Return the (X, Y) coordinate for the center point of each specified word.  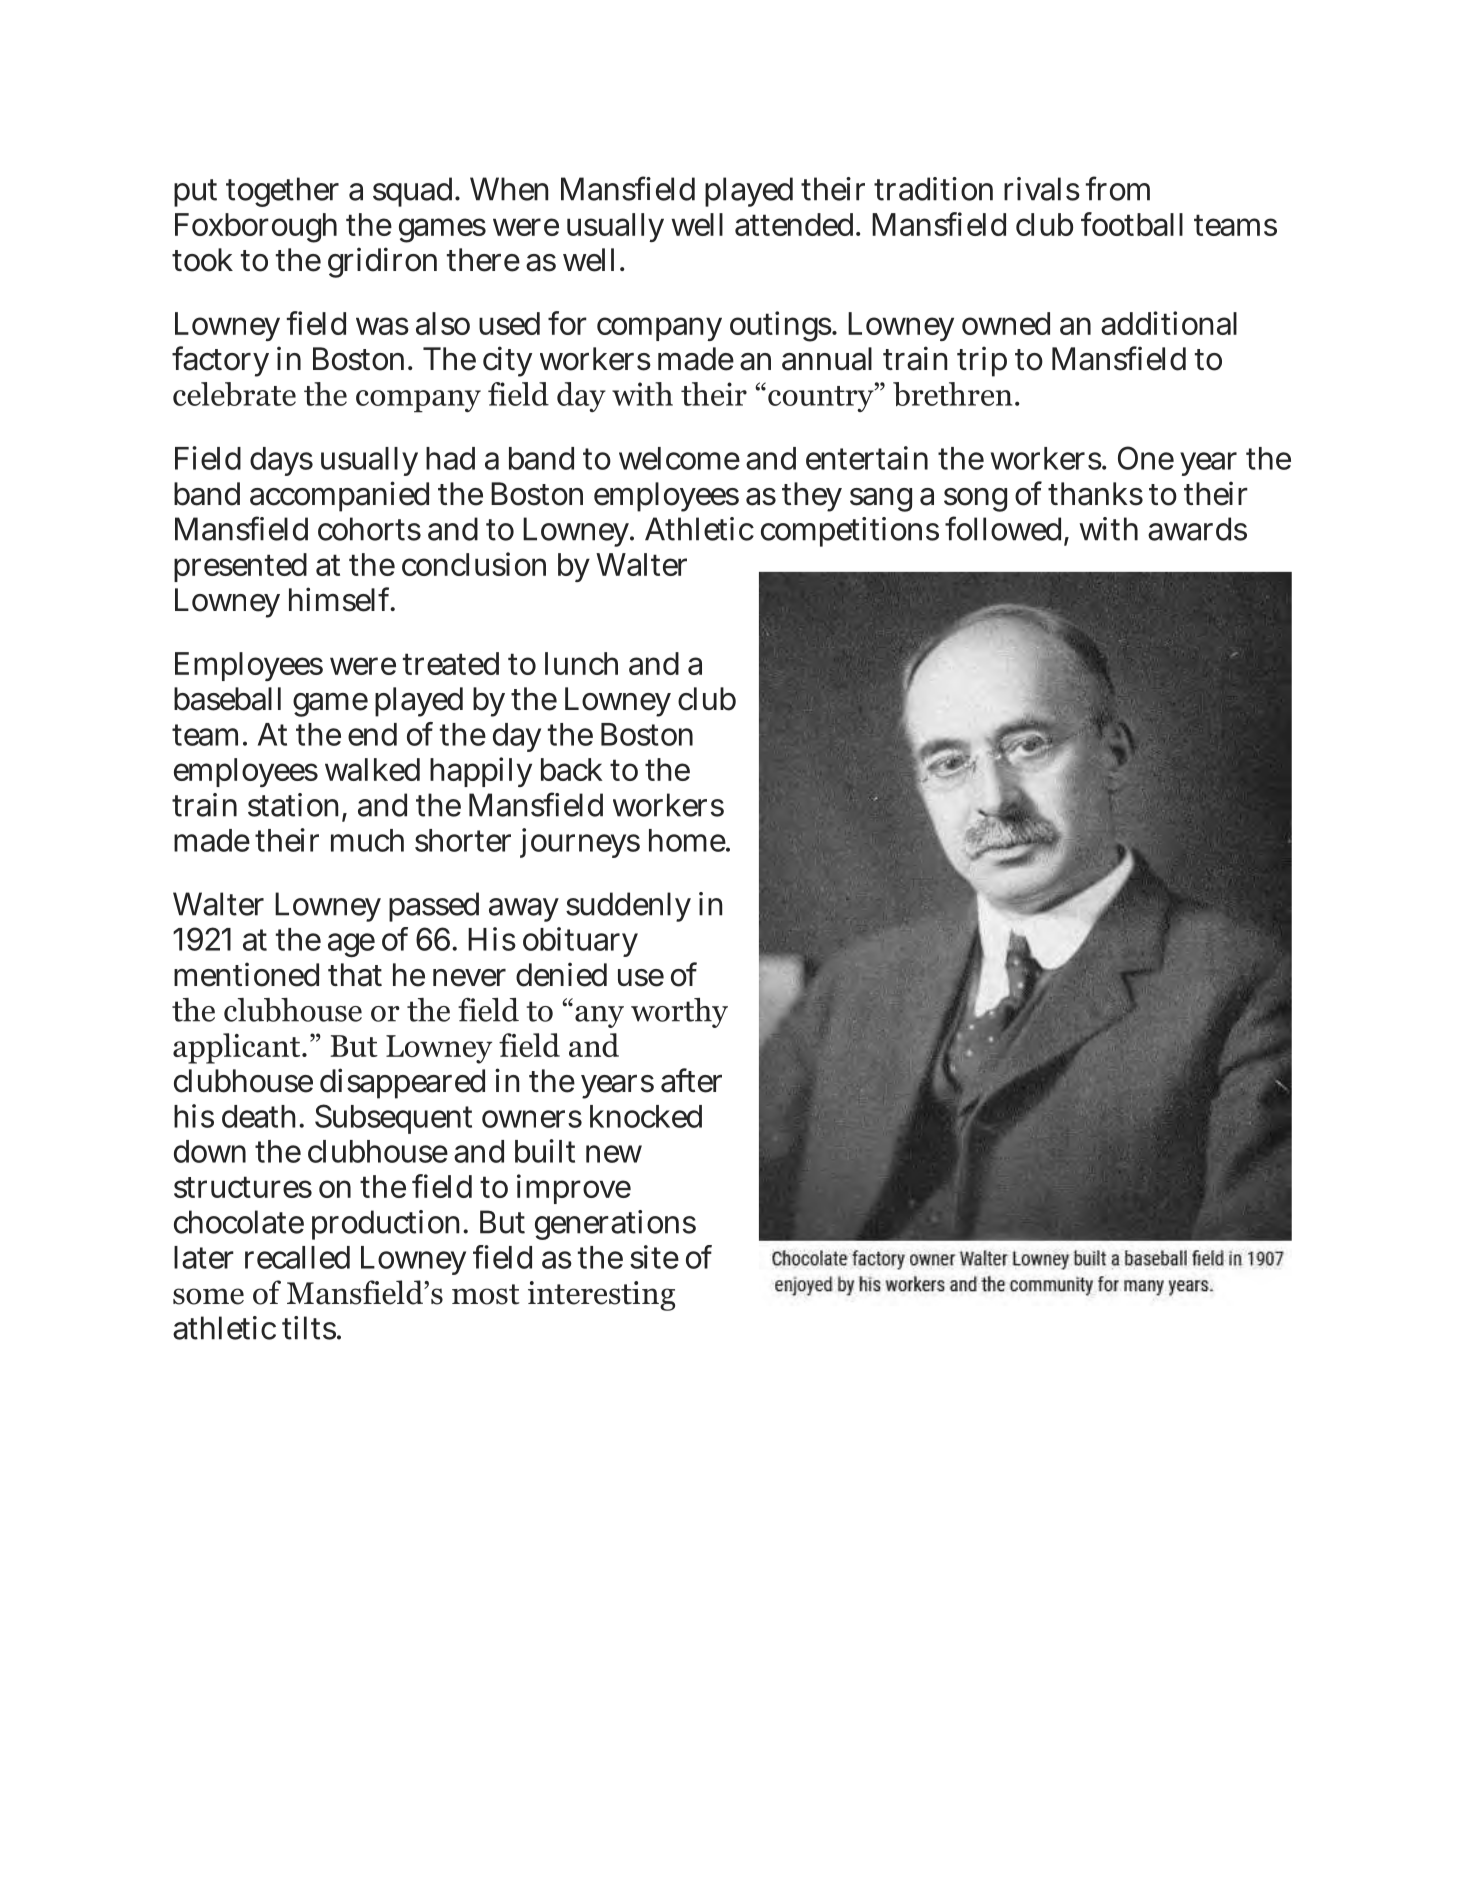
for (567, 323)
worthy (679, 1013)
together (282, 192)
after (691, 1080)
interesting (601, 1296)
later (204, 1257)
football (1132, 224)
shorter (463, 840)
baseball (227, 699)
